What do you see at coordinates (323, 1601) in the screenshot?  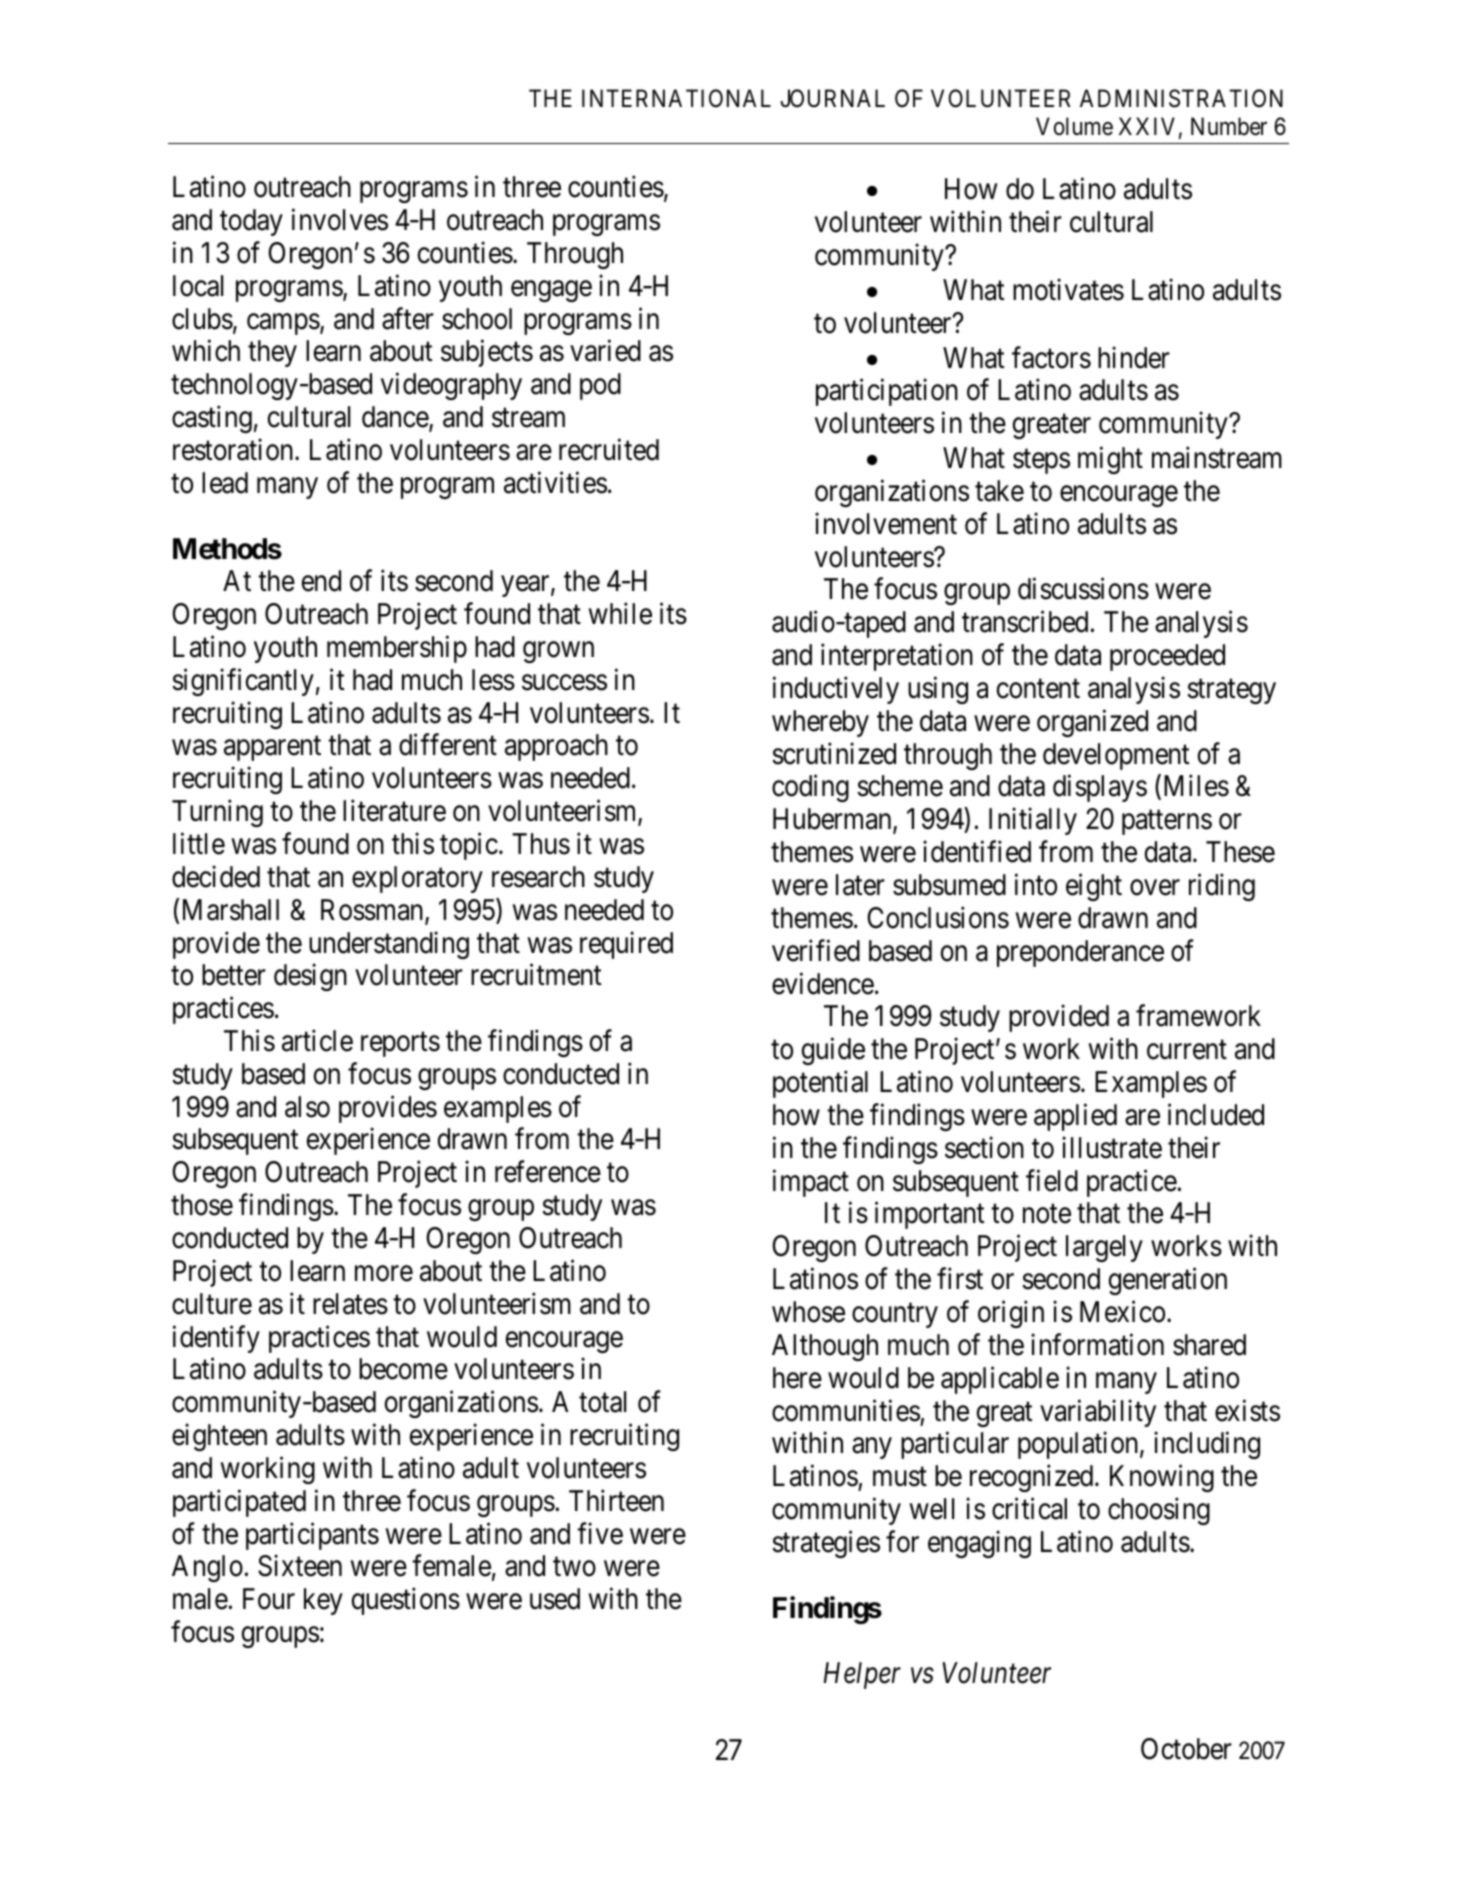 I see `key` at bounding box center [323, 1601].
